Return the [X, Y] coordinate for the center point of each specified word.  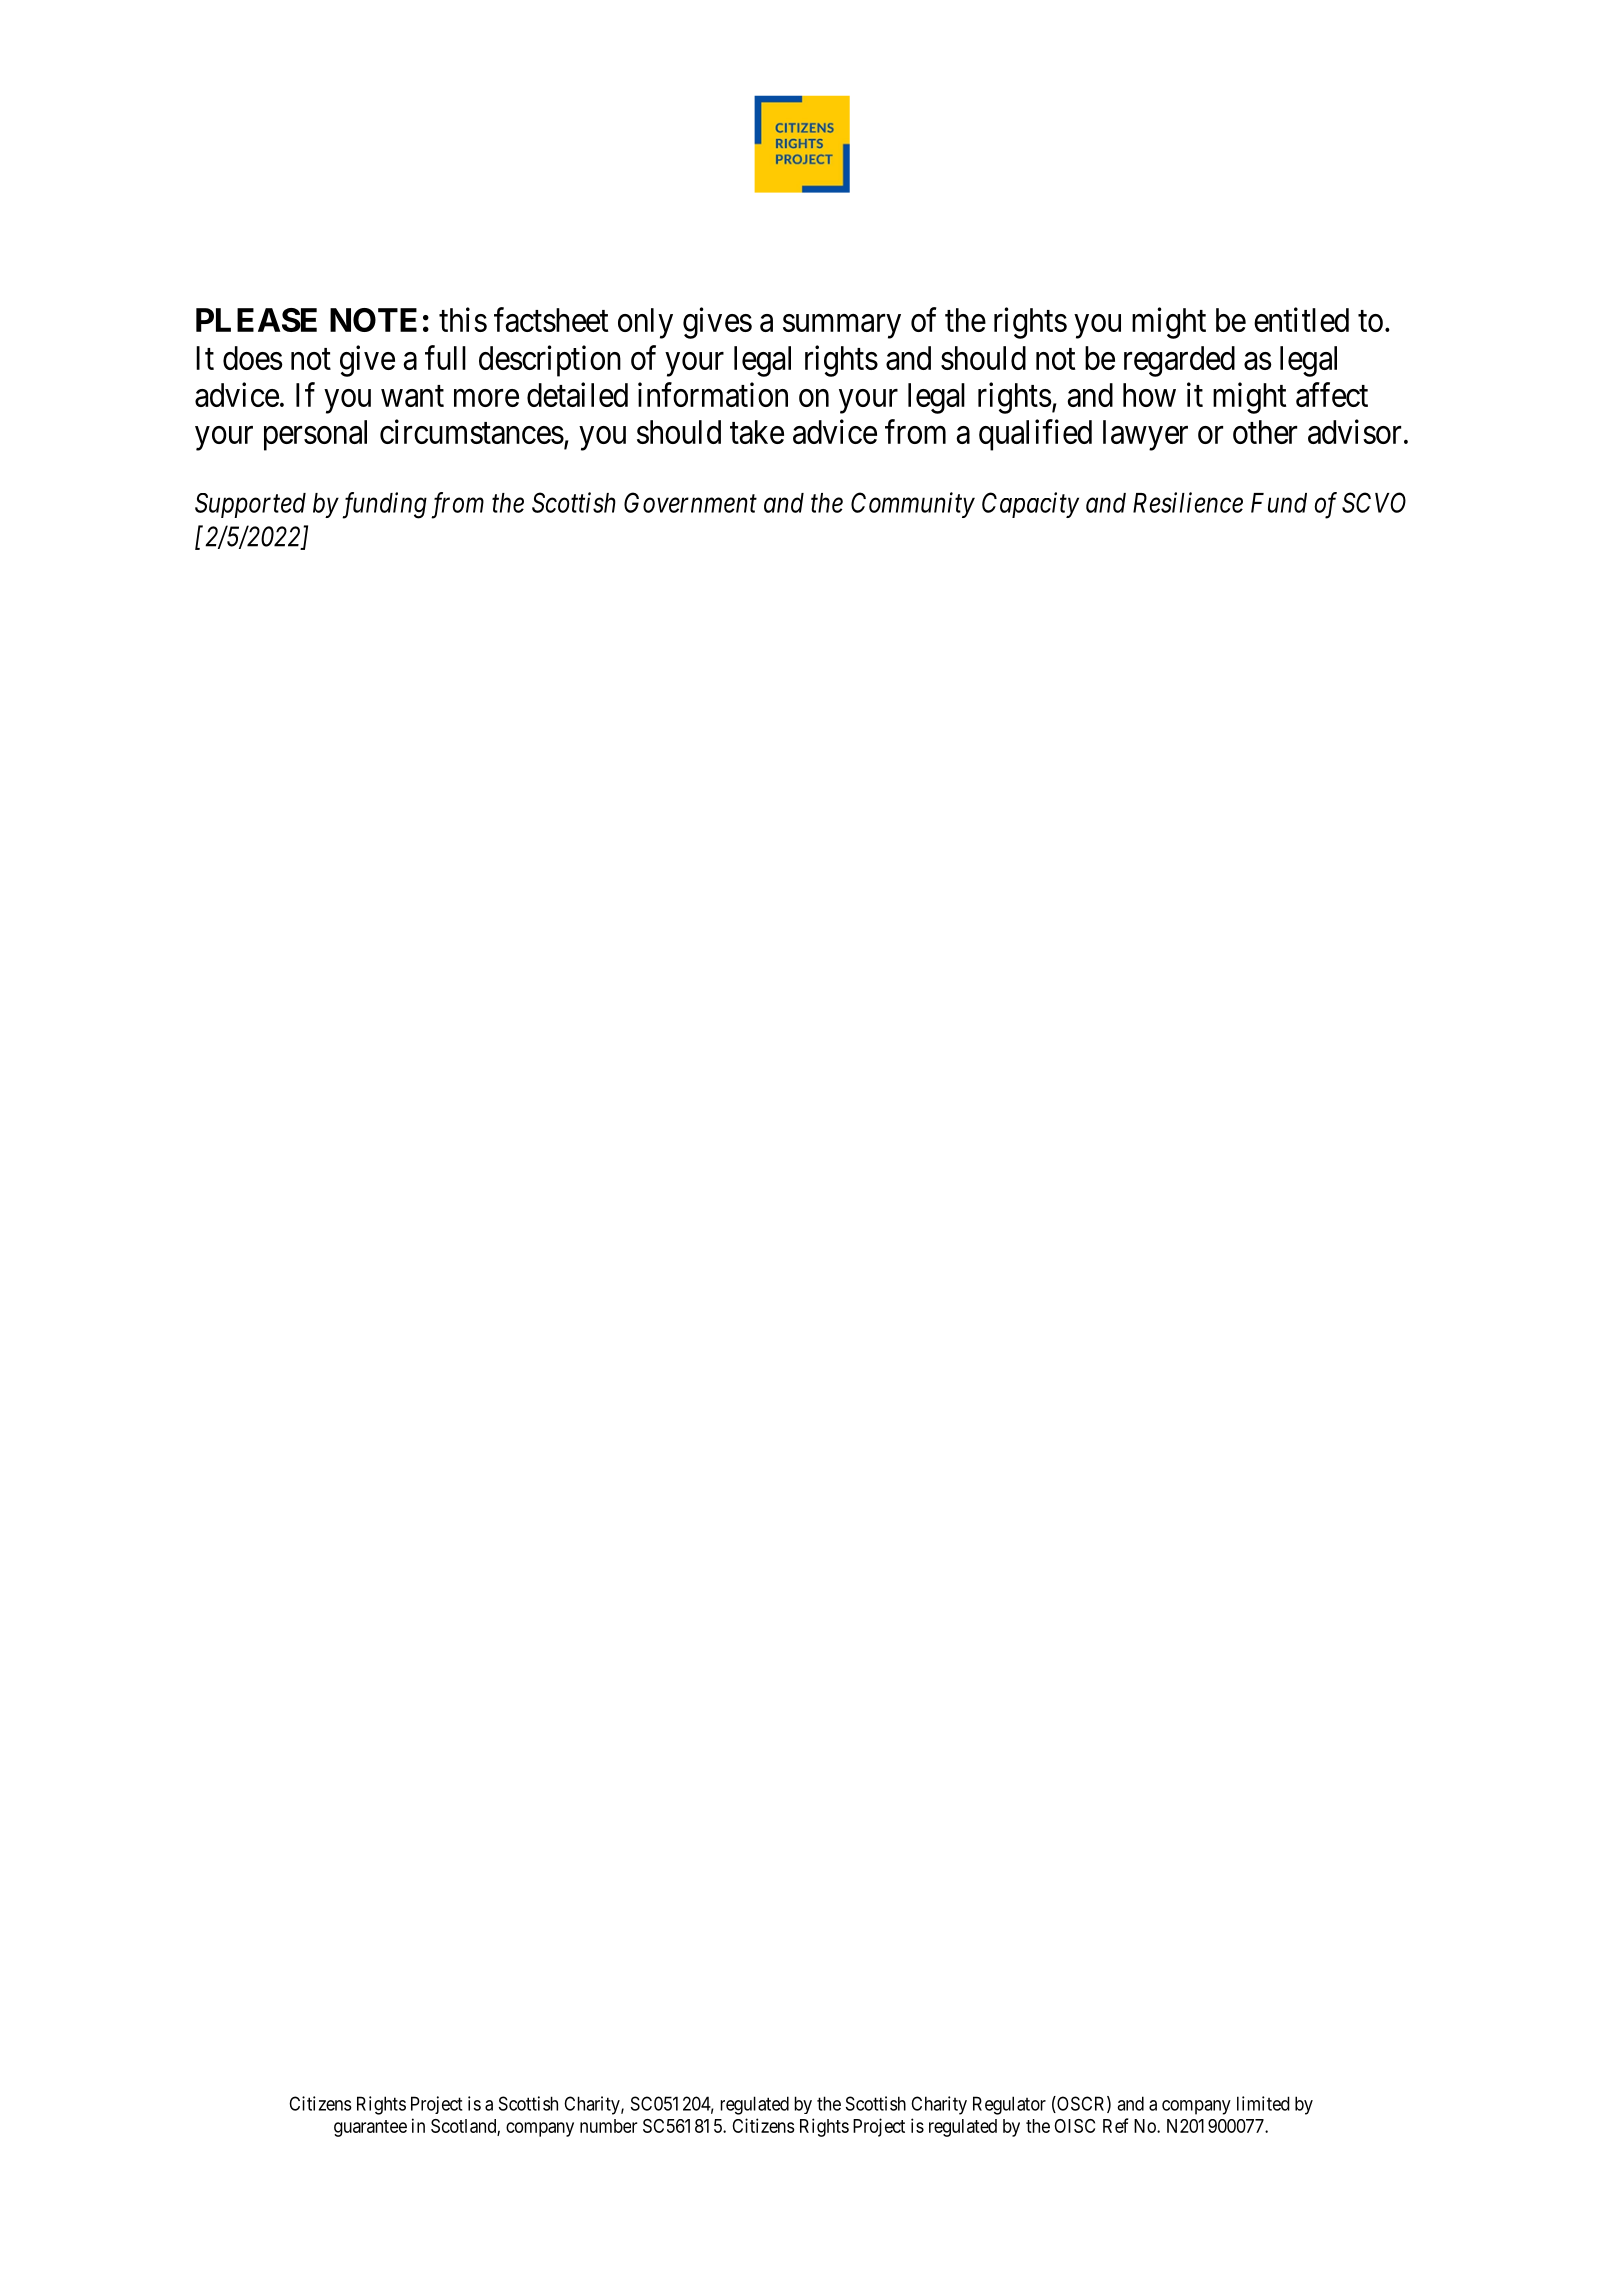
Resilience [1188, 502]
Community [913, 505]
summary [842, 326]
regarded [1179, 361]
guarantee [370, 2128]
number [608, 2126]
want [412, 396]
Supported [250, 505]
